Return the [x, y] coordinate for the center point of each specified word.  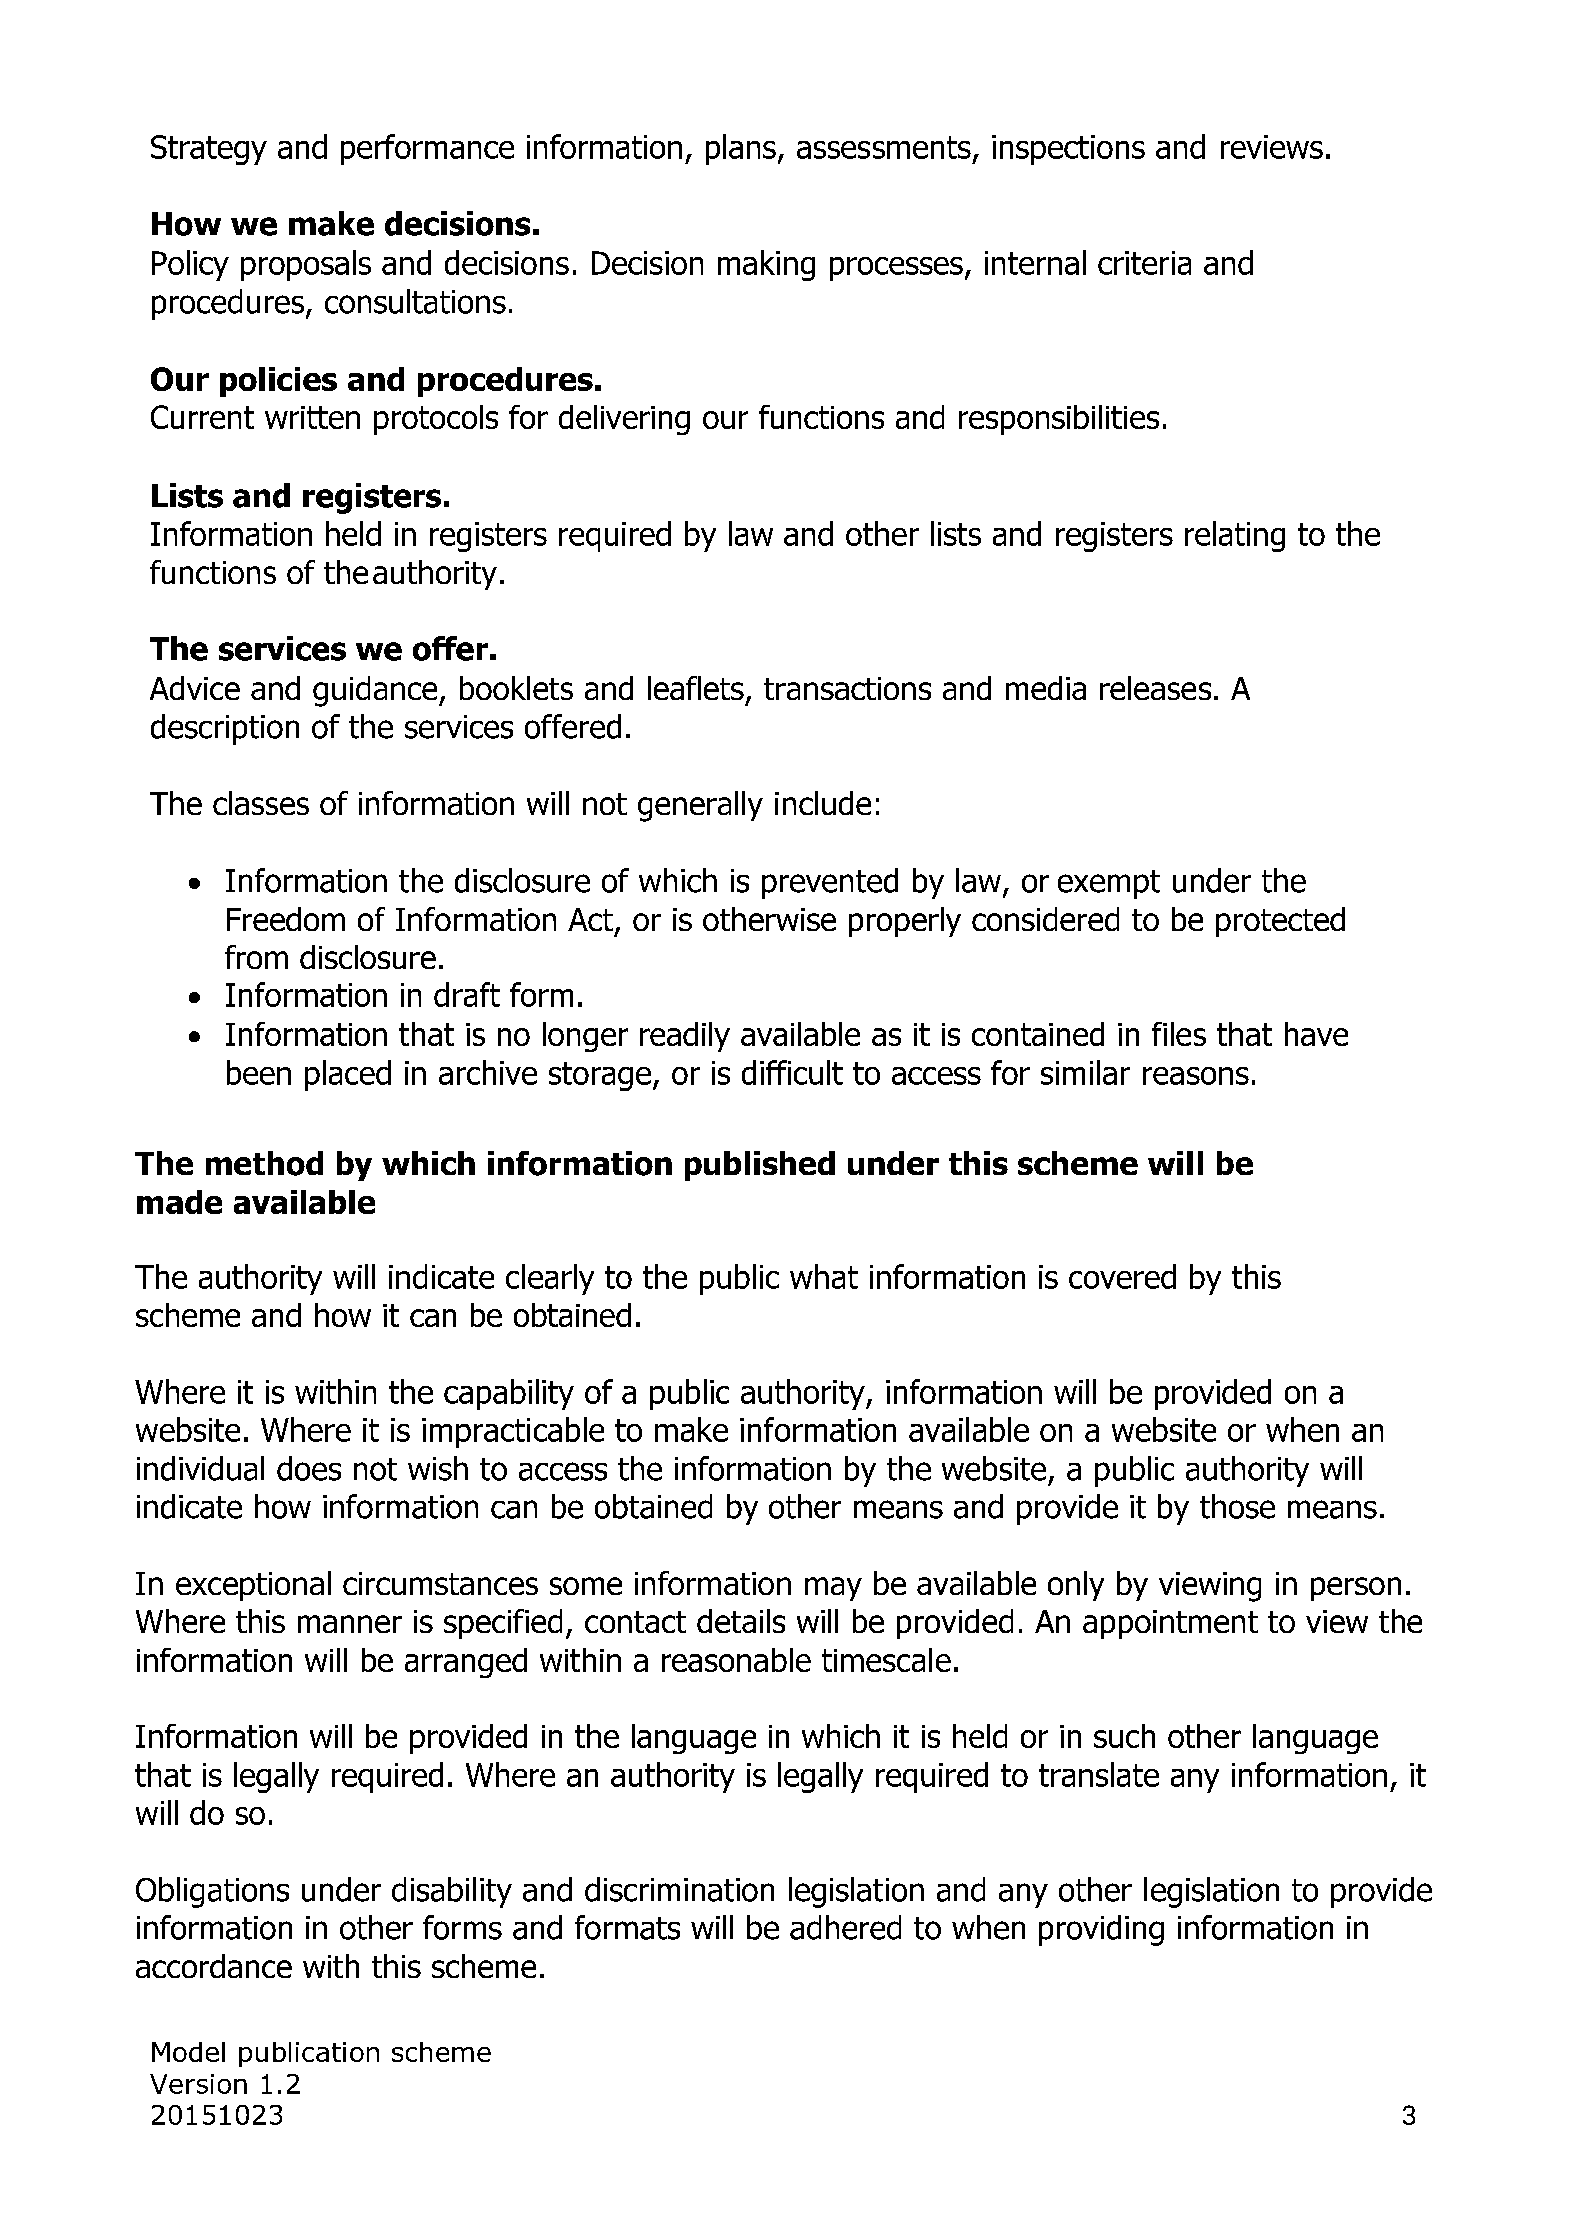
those [1237, 1506]
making [766, 265]
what [824, 1276]
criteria [1144, 263]
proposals [306, 265]
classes [261, 803]
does [309, 1468]
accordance [214, 1966]
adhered [845, 1927]
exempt [1109, 884]
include [823, 803]
